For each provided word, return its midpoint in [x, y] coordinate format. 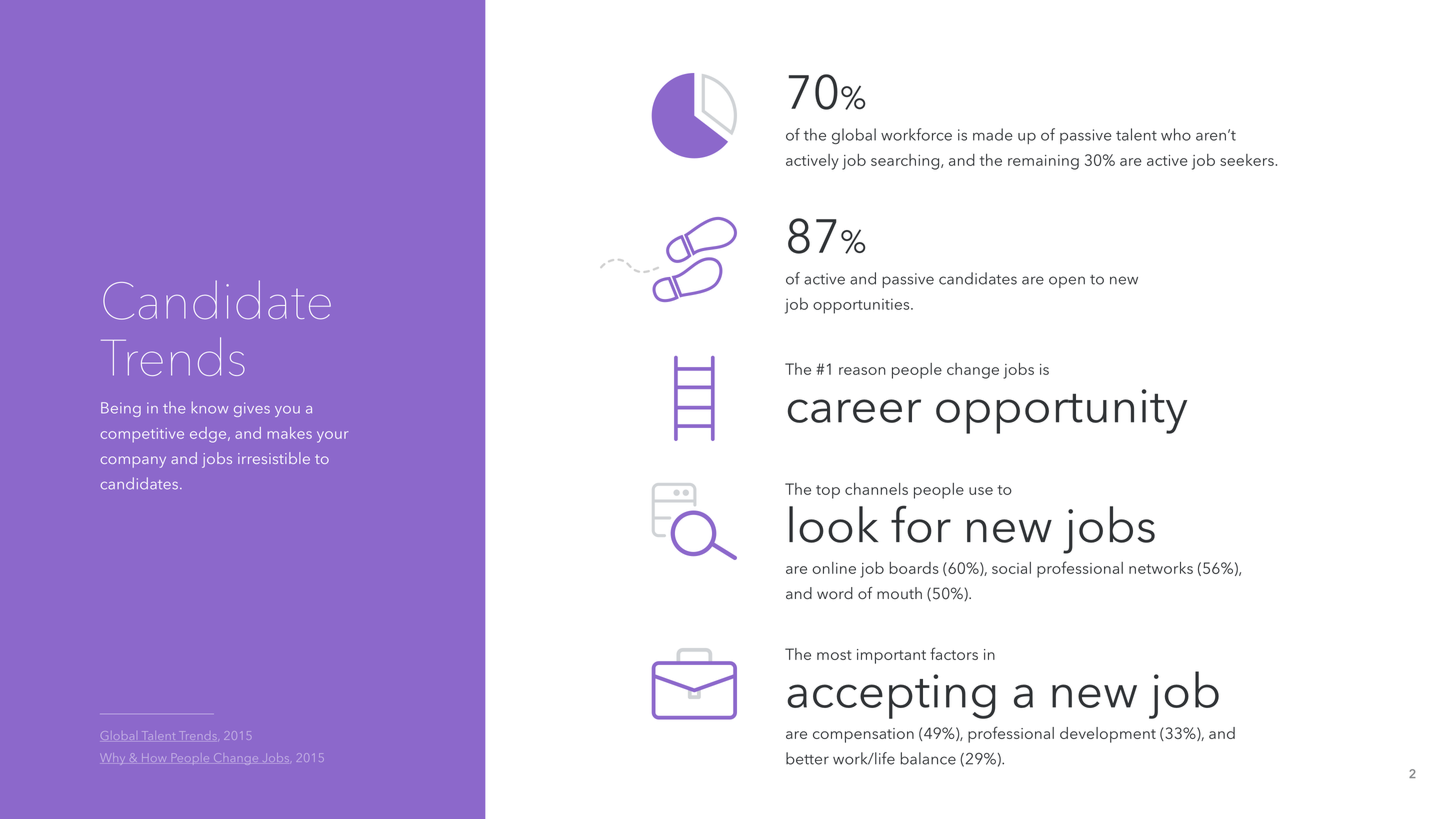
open [1067, 282]
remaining [1043, 162]
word [835, 593]
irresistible [274, 458]
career [854, 411]
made [993, 134]
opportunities [862, 306]
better [807, 758]
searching [906, 162]
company [133, 462]
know [210, 408]
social [1011, 568]
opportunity [1061, 411]
